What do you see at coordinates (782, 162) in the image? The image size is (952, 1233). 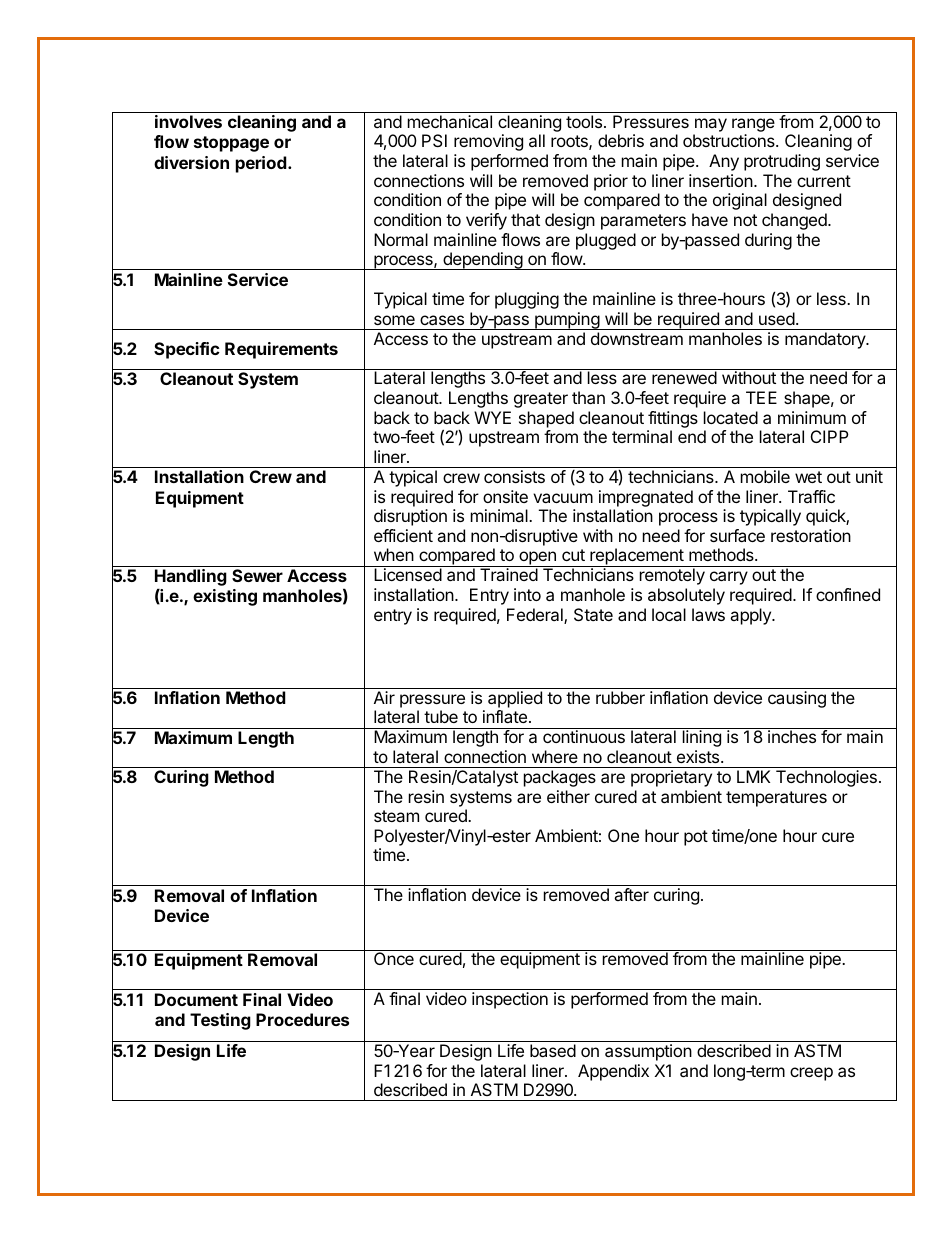 I see `protruding` at bounding box center [782, 162].
